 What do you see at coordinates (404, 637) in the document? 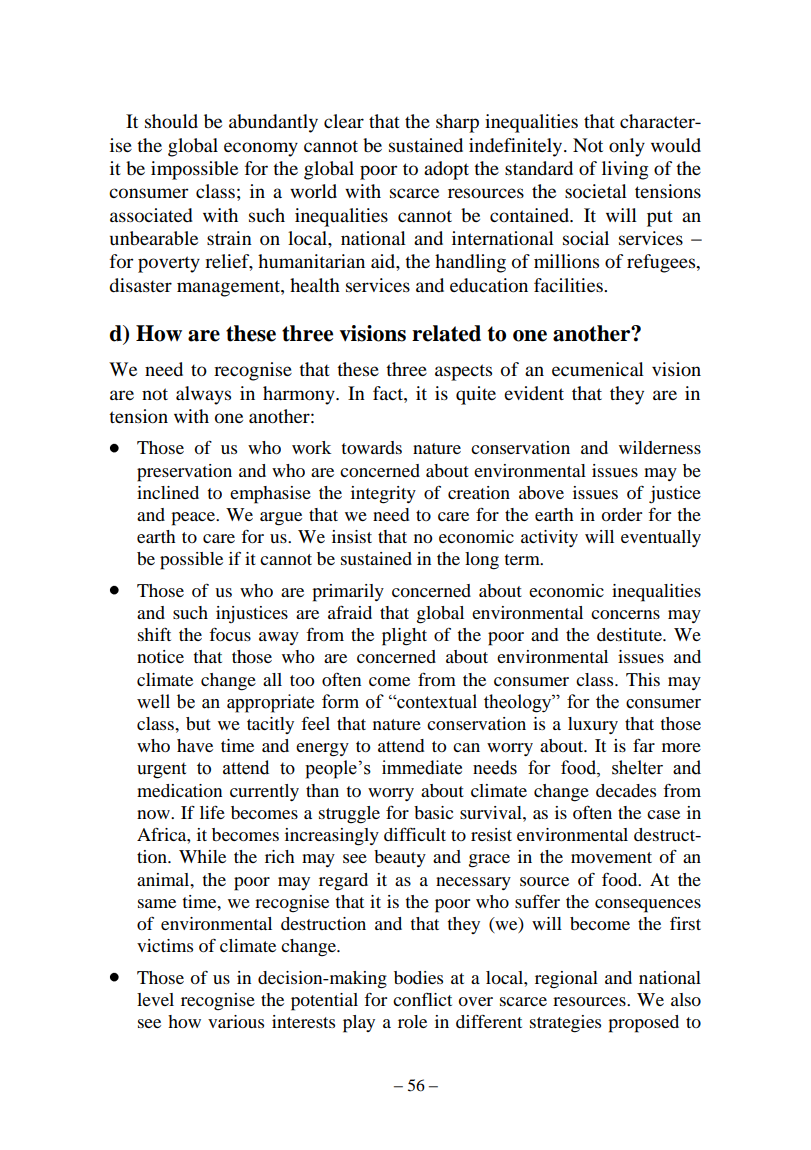
I see `plight` at bounding box center [404, 637].
